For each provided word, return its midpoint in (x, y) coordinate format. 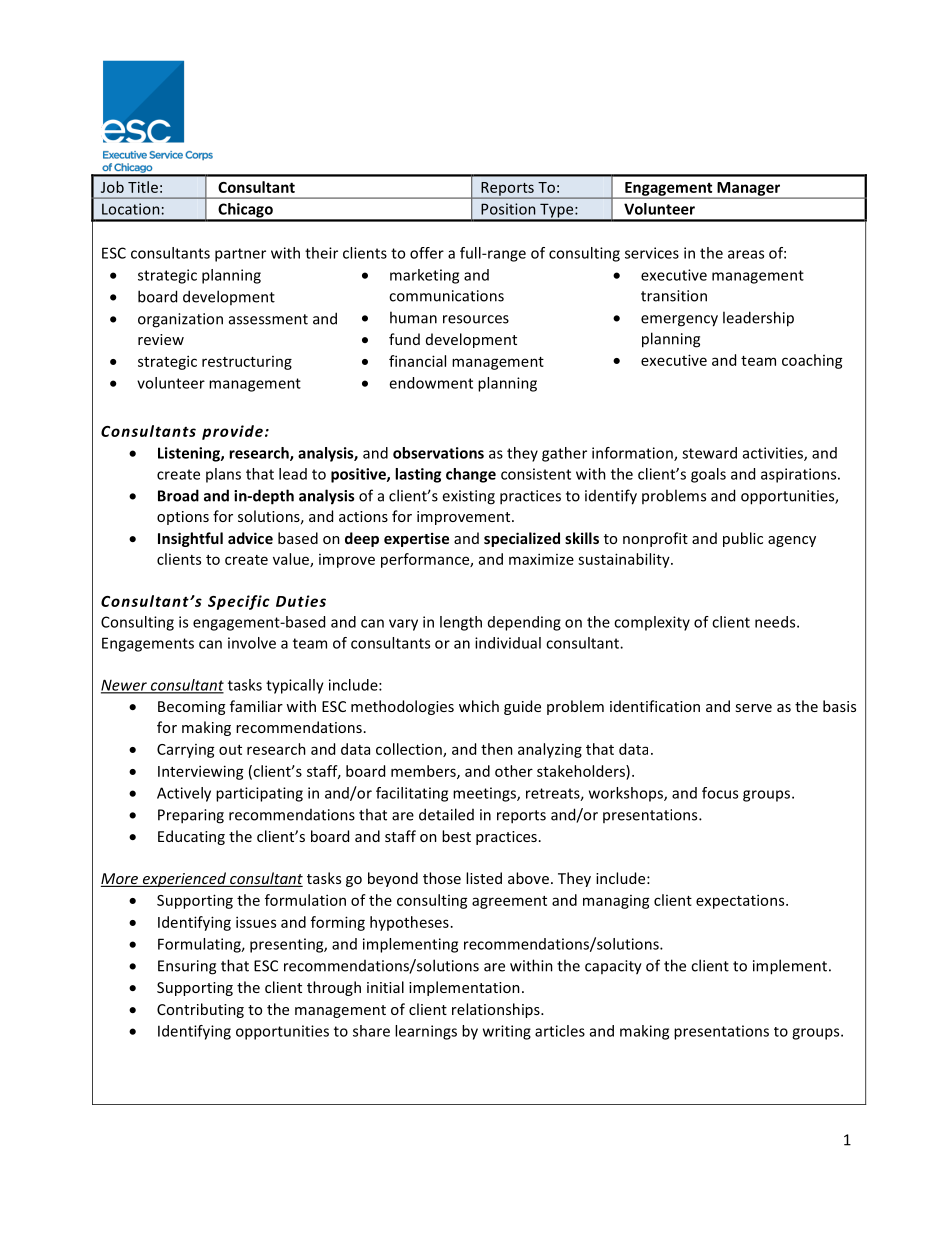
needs (776, 622)
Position (508, 209)
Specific (239, 602)
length (461, 623)
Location (130, 209)
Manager (749, 190)
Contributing (200, 1010)
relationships (497, 1010)
